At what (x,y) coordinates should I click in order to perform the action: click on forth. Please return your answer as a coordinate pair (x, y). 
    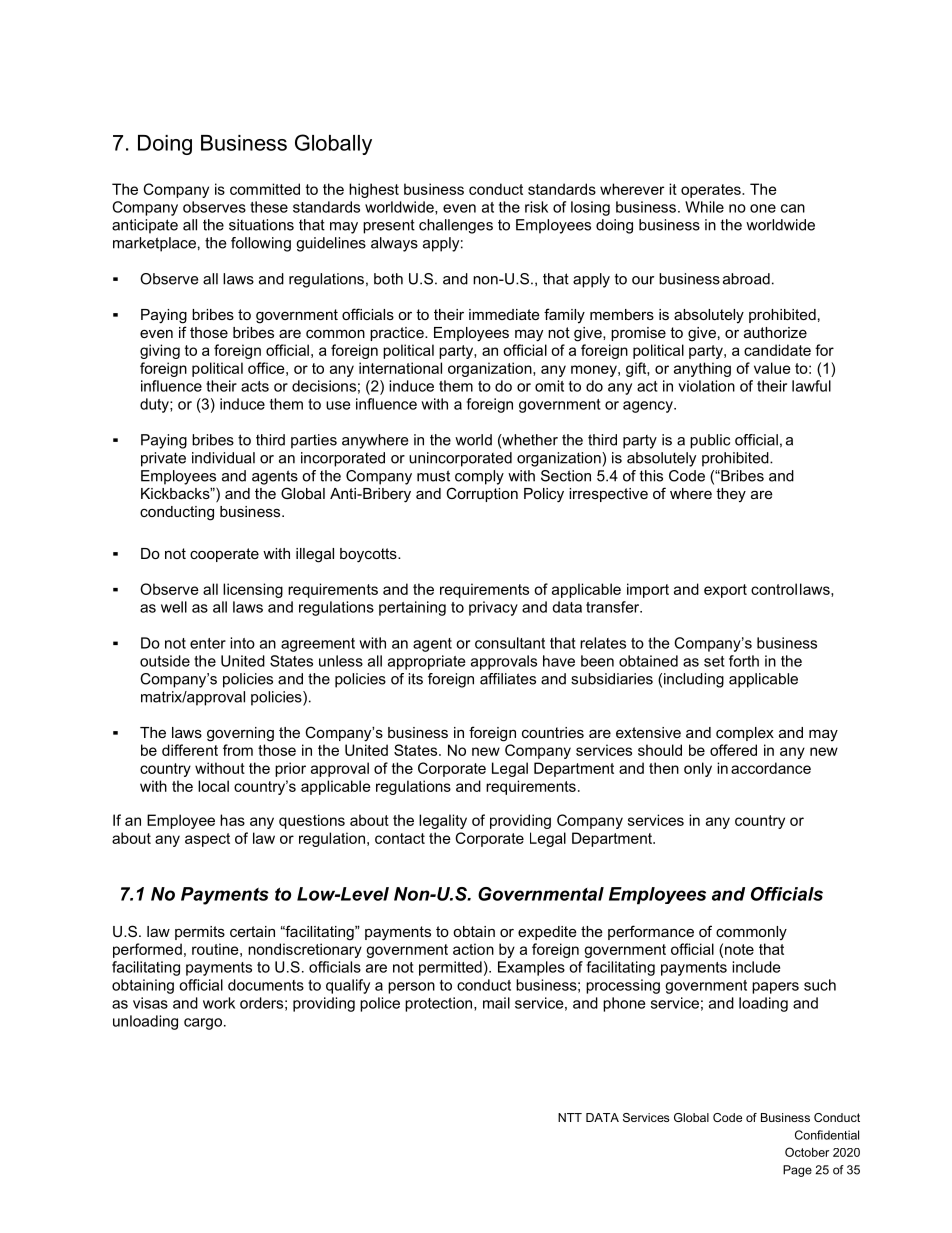
    Looking at the image, I should click on (744, 661).
